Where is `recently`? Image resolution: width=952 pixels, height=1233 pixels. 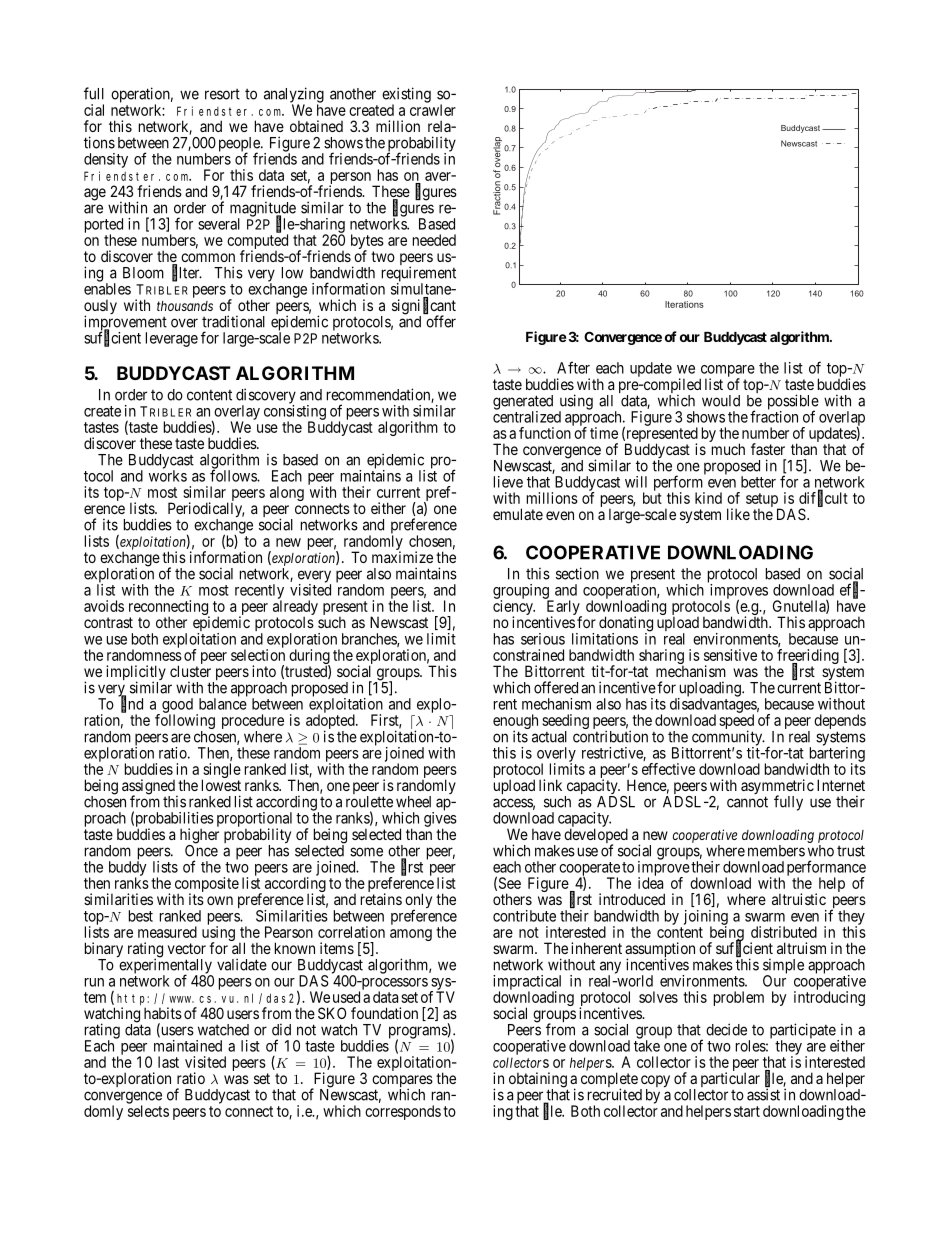 recently is located at coordinates (259, 592).
